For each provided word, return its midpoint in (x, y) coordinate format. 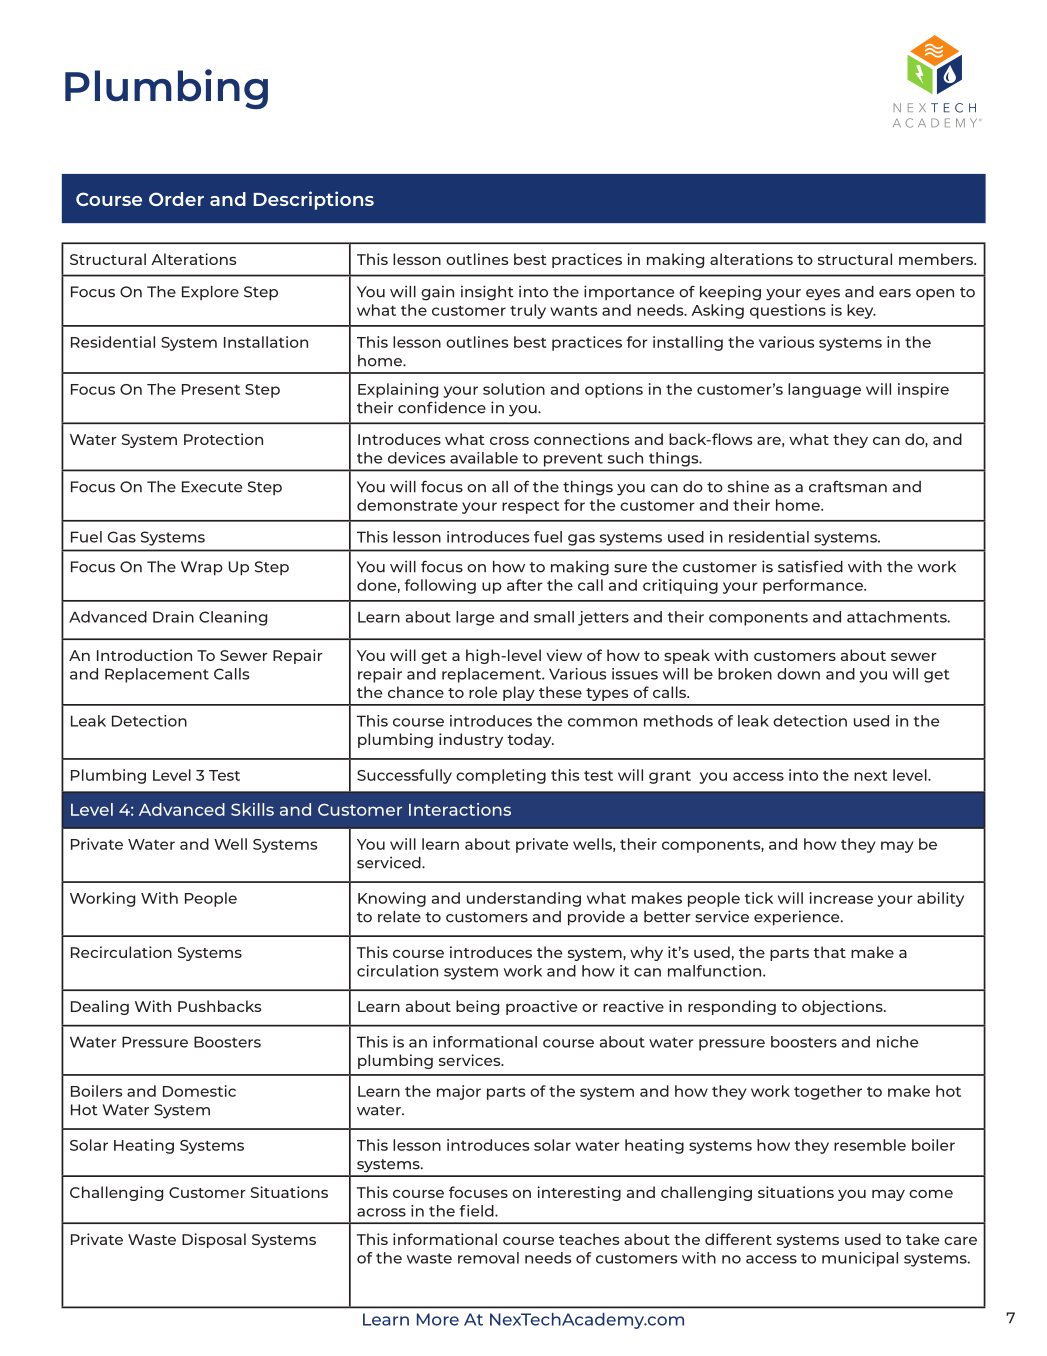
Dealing (100, 1007)
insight (487, 293)
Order (176, 199)
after (525, 585)
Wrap (202, 568)
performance (814, 586)
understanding (524, 899)
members (937, 259)
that (829, 952)
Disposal (214, 1240)
